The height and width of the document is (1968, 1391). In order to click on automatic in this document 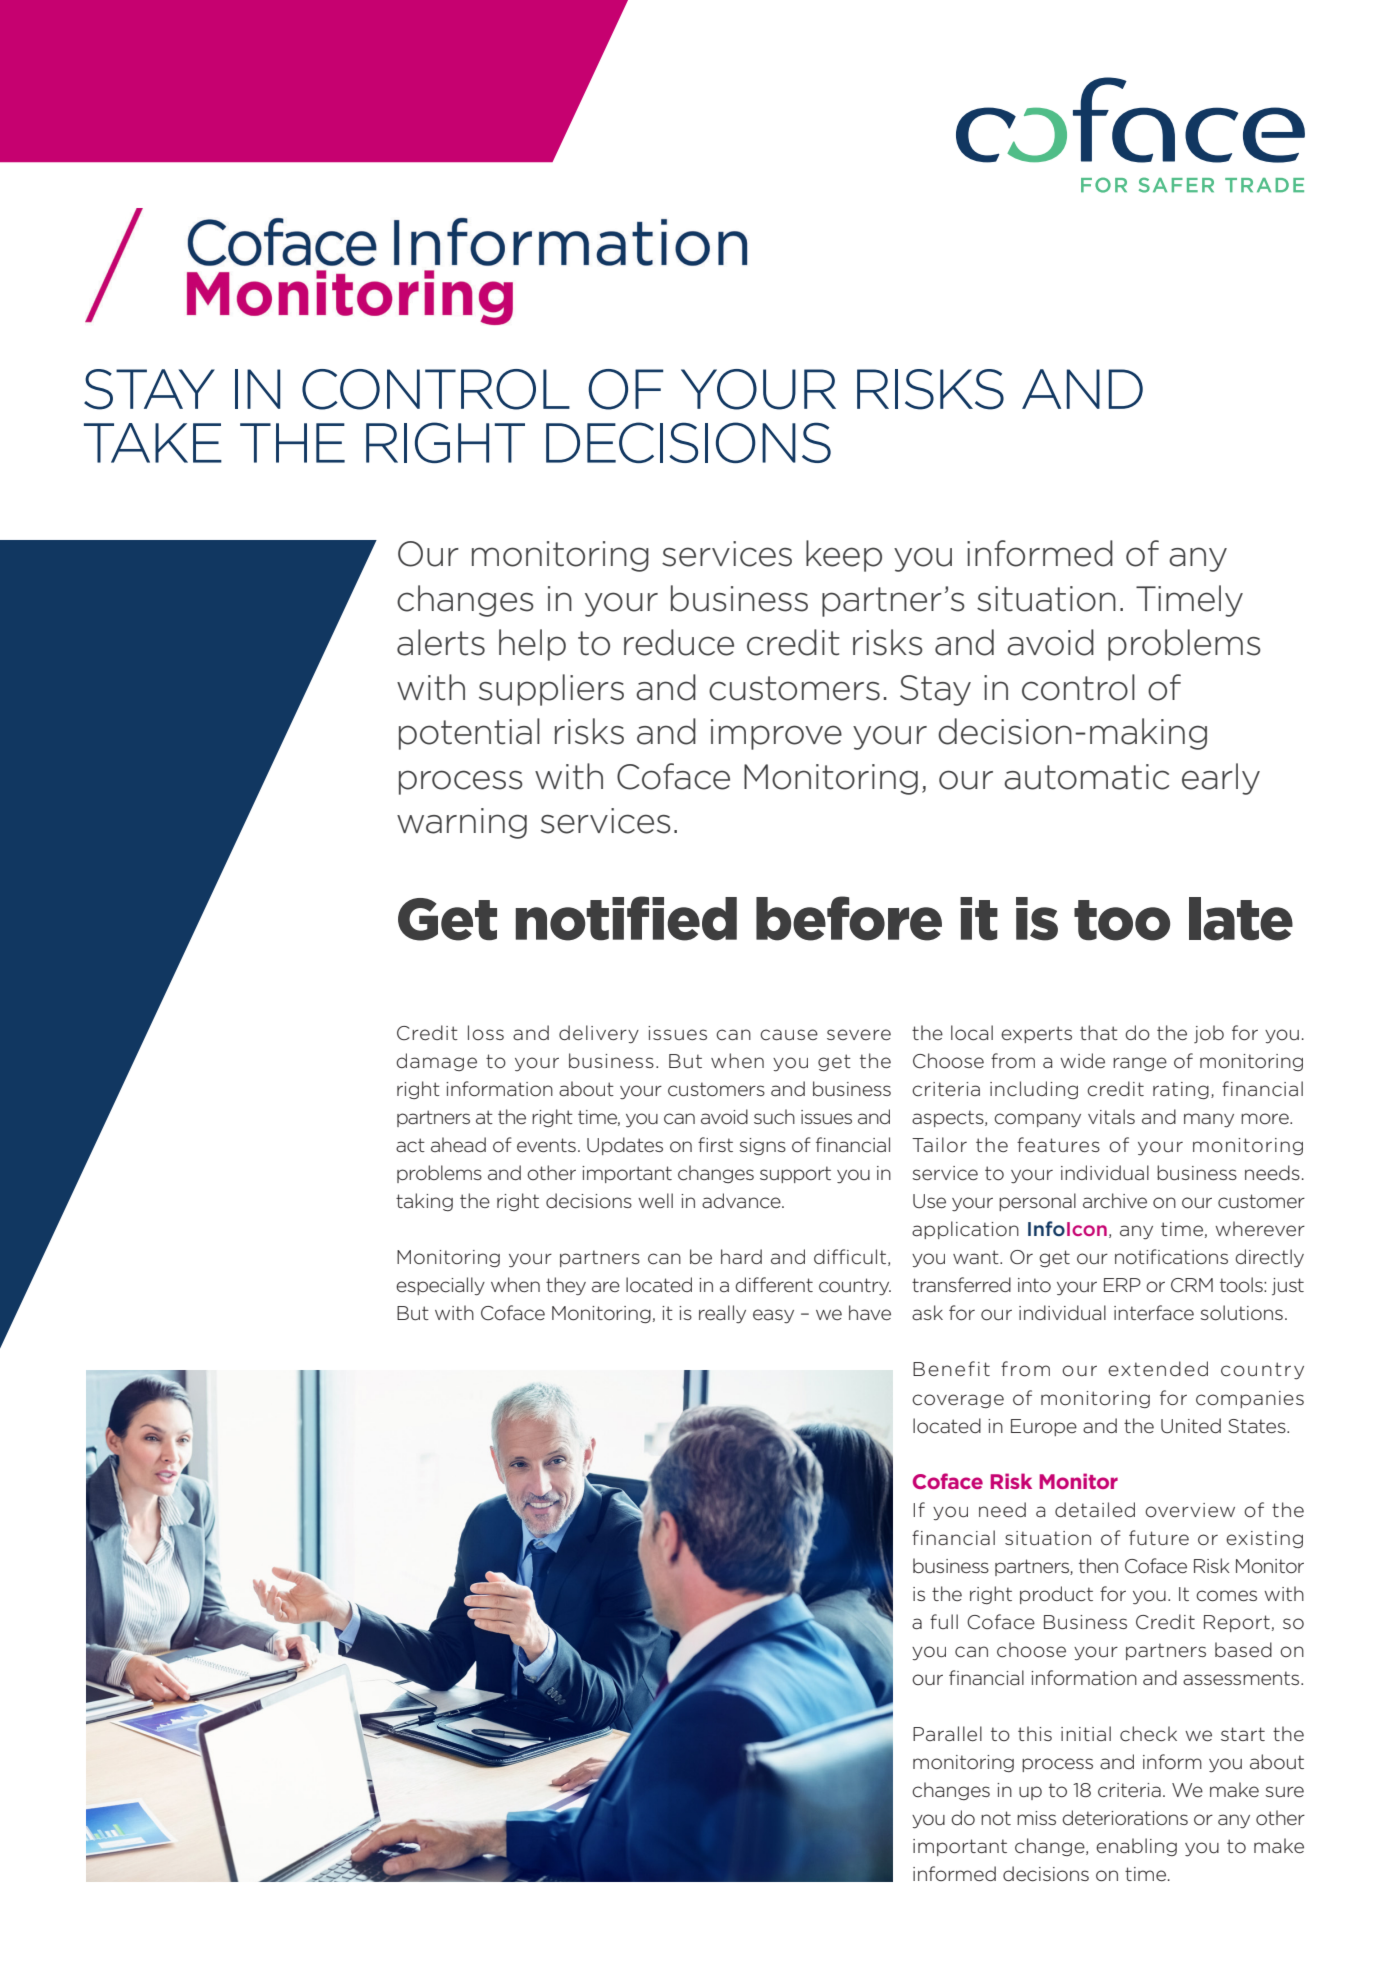, I will do `click(1086, 777)`.
